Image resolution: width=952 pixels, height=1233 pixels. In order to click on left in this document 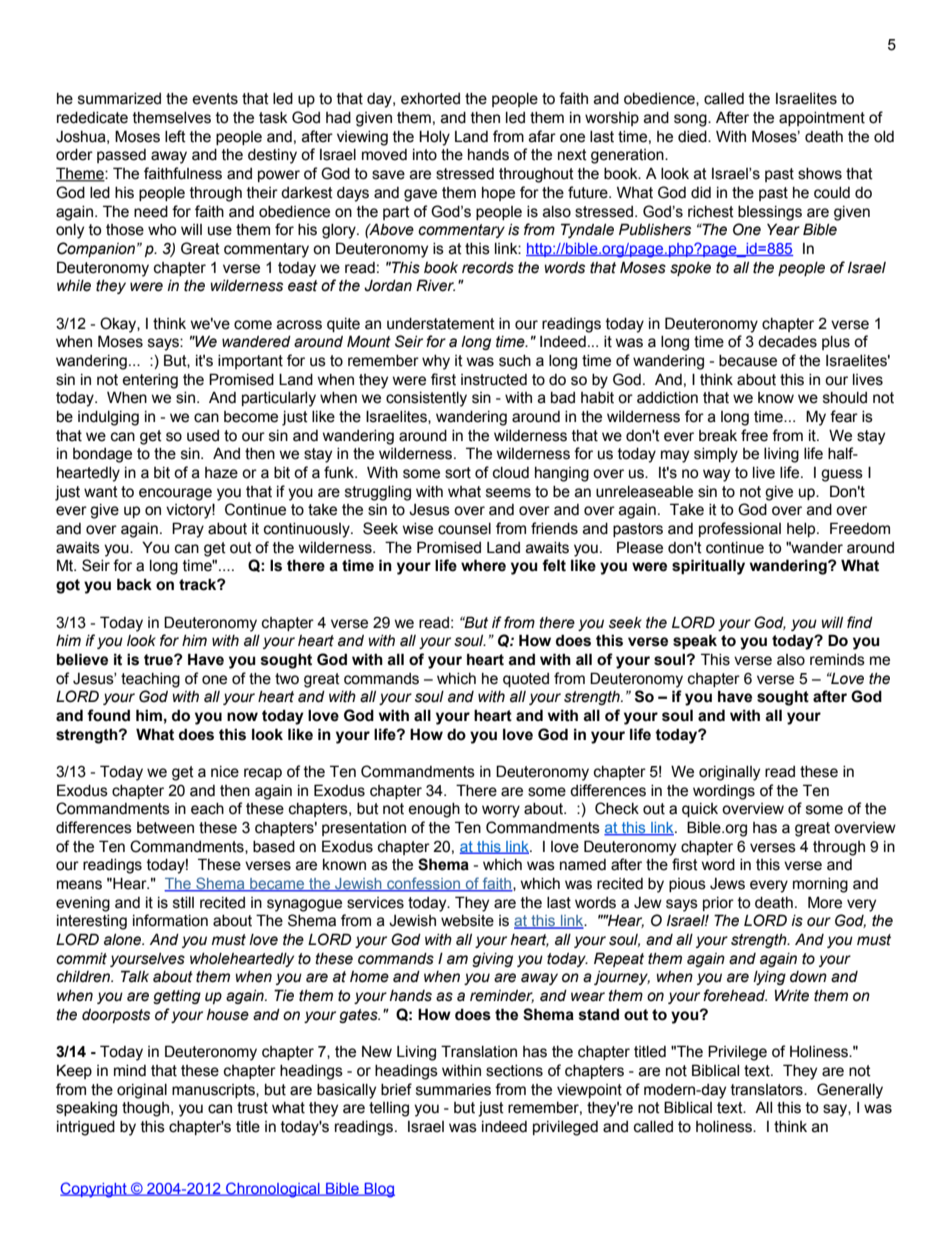, I will do `click(175, 136)`.
